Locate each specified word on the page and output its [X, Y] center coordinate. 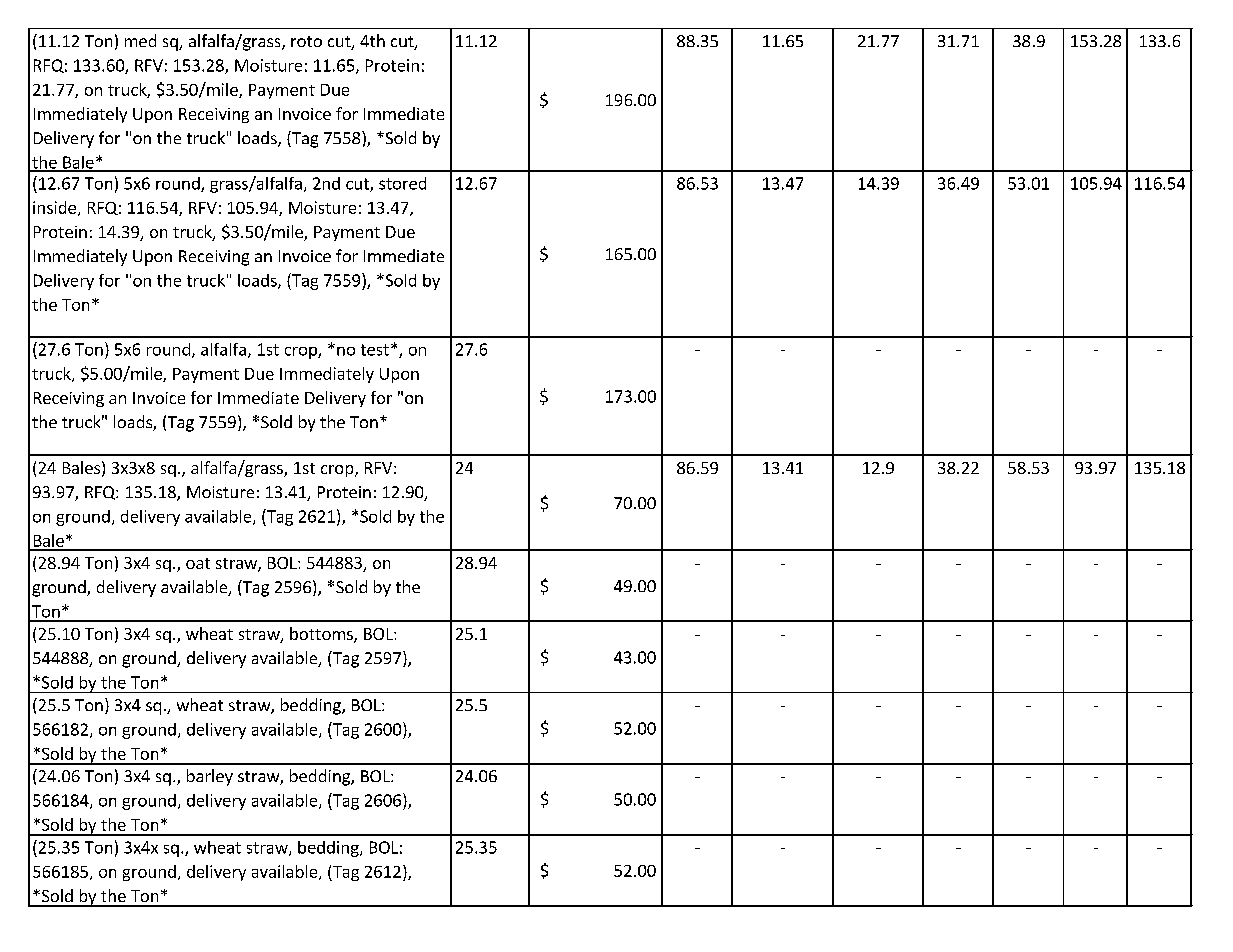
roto [306, 41]
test [375, 350]
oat [198, 563]
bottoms [322, 635]
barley [210, 777]
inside [54, 207]
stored [402, 183]
